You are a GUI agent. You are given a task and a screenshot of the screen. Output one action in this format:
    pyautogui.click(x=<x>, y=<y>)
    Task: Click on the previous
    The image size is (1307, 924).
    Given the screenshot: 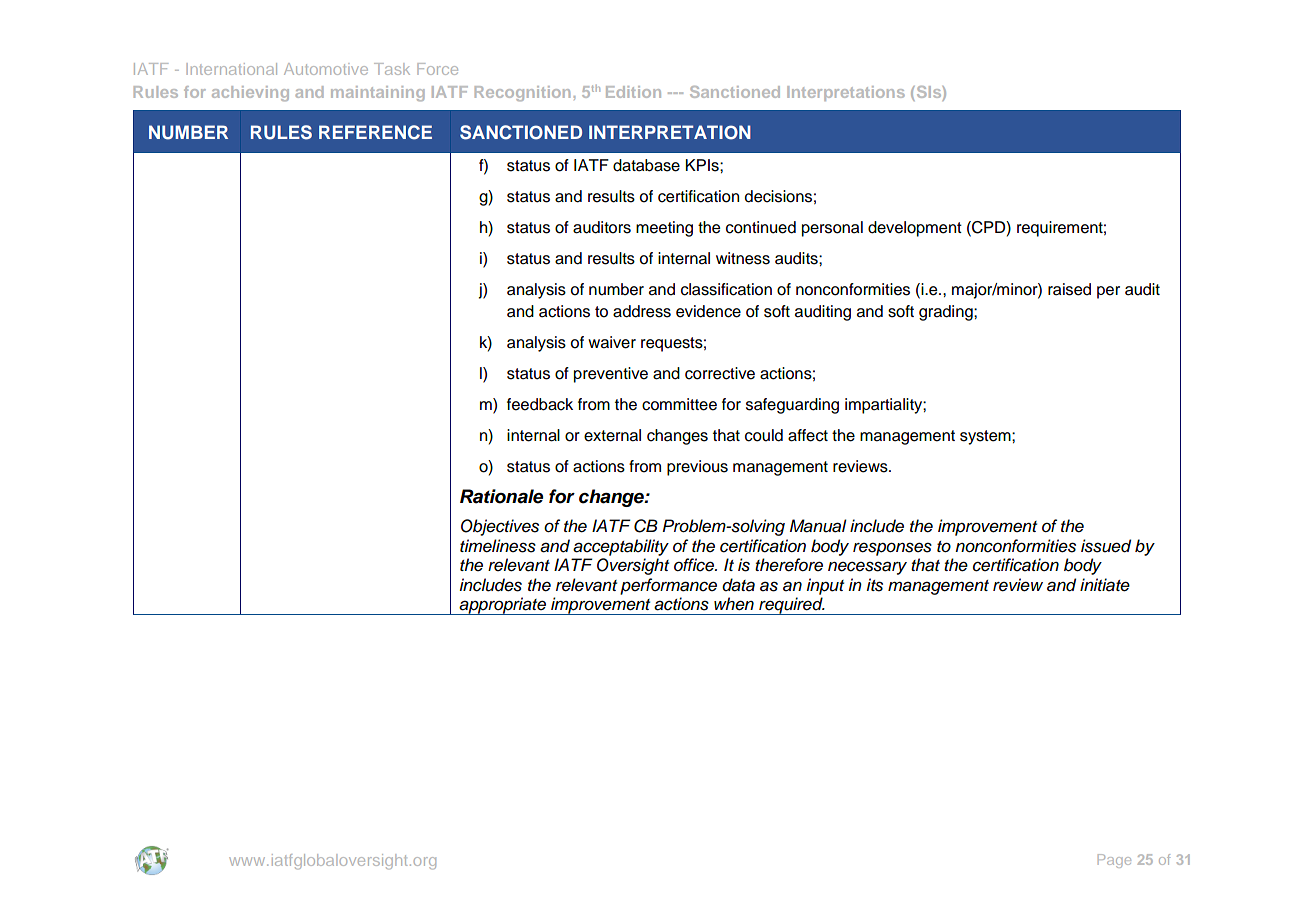 What is the action you would take?
    pyautogui.click(x=697, y=468)
